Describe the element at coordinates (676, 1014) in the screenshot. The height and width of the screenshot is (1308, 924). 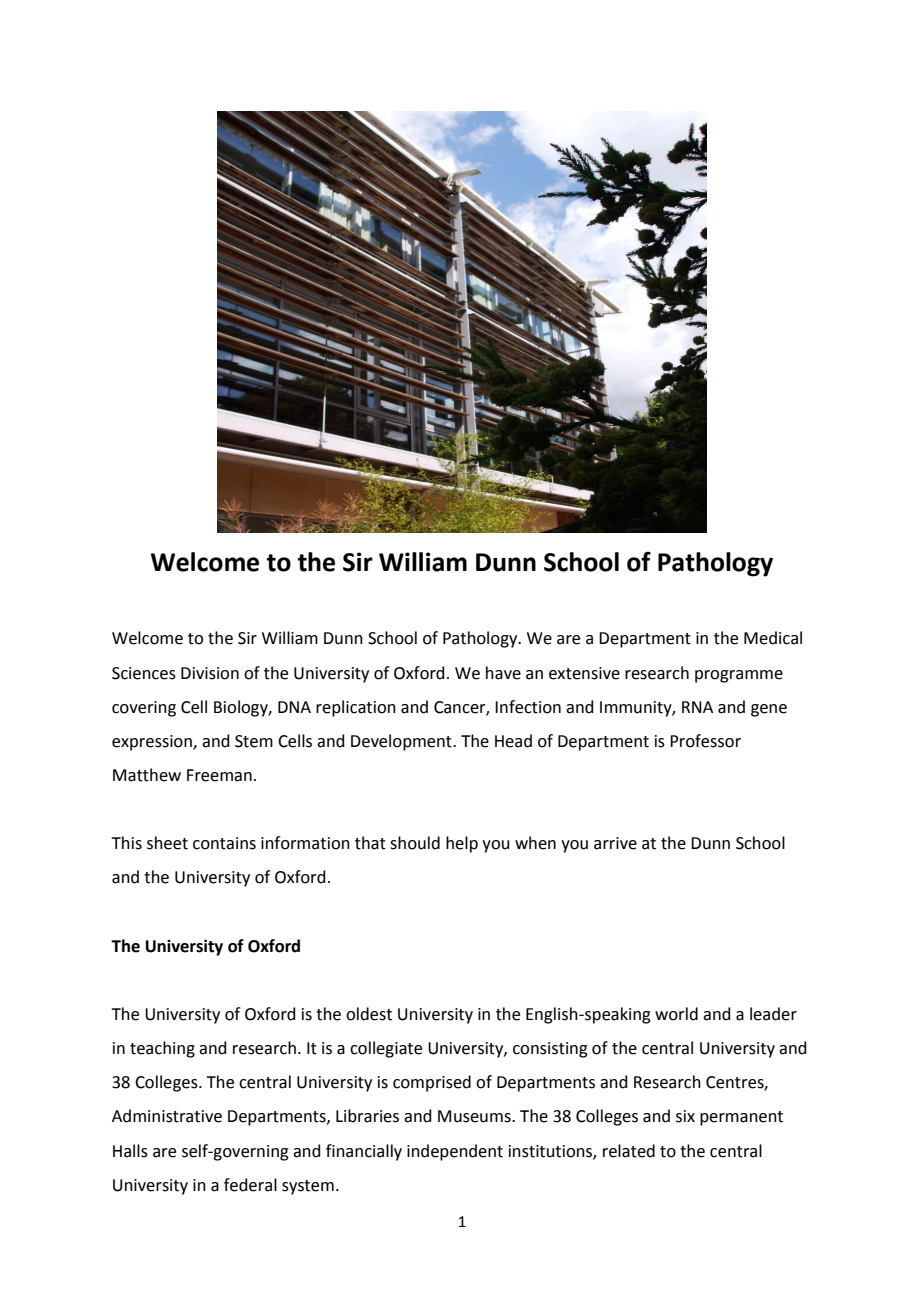
I see `world` at that location.
